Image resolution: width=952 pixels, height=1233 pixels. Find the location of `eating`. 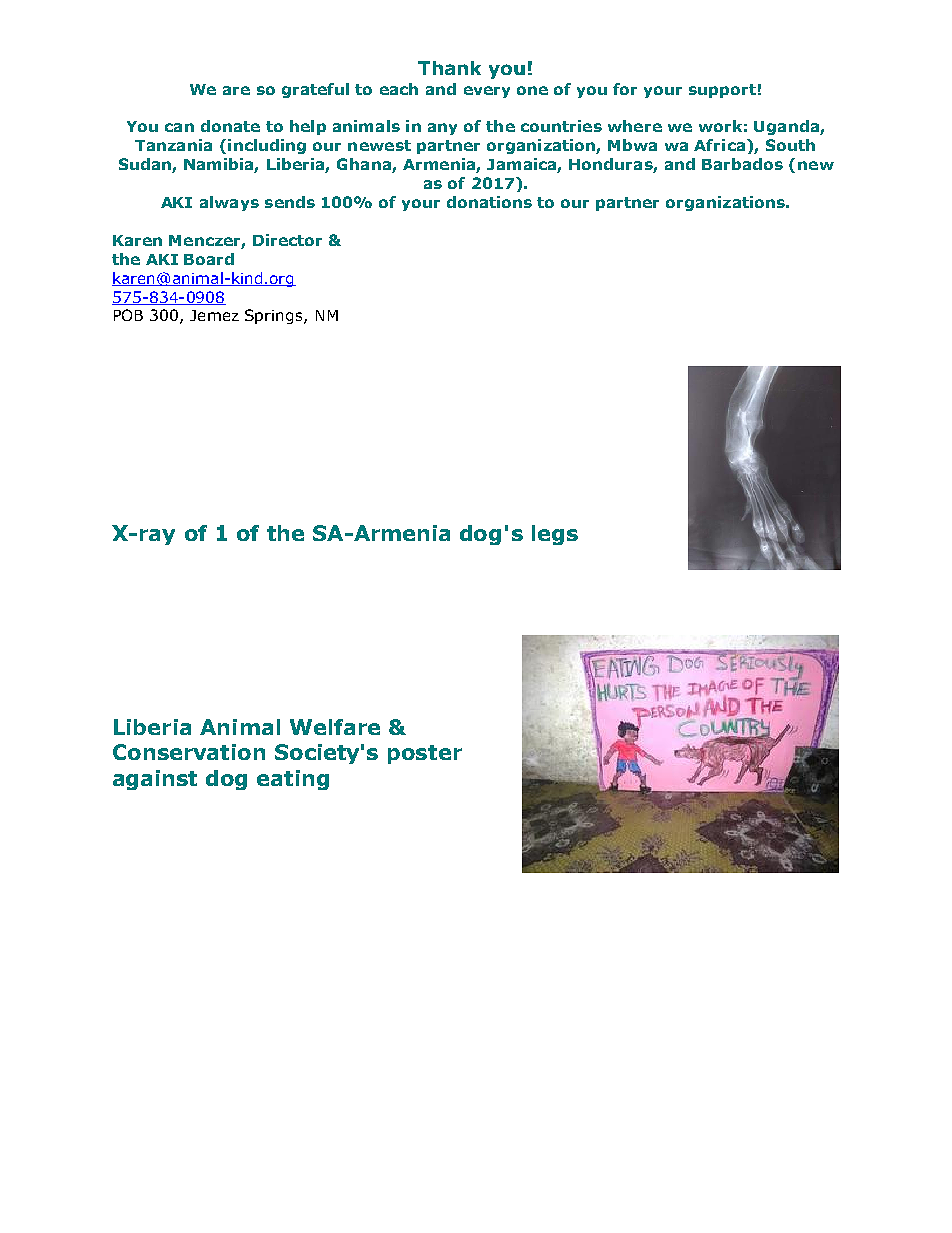

eating is located at coordinates (293, 780).
